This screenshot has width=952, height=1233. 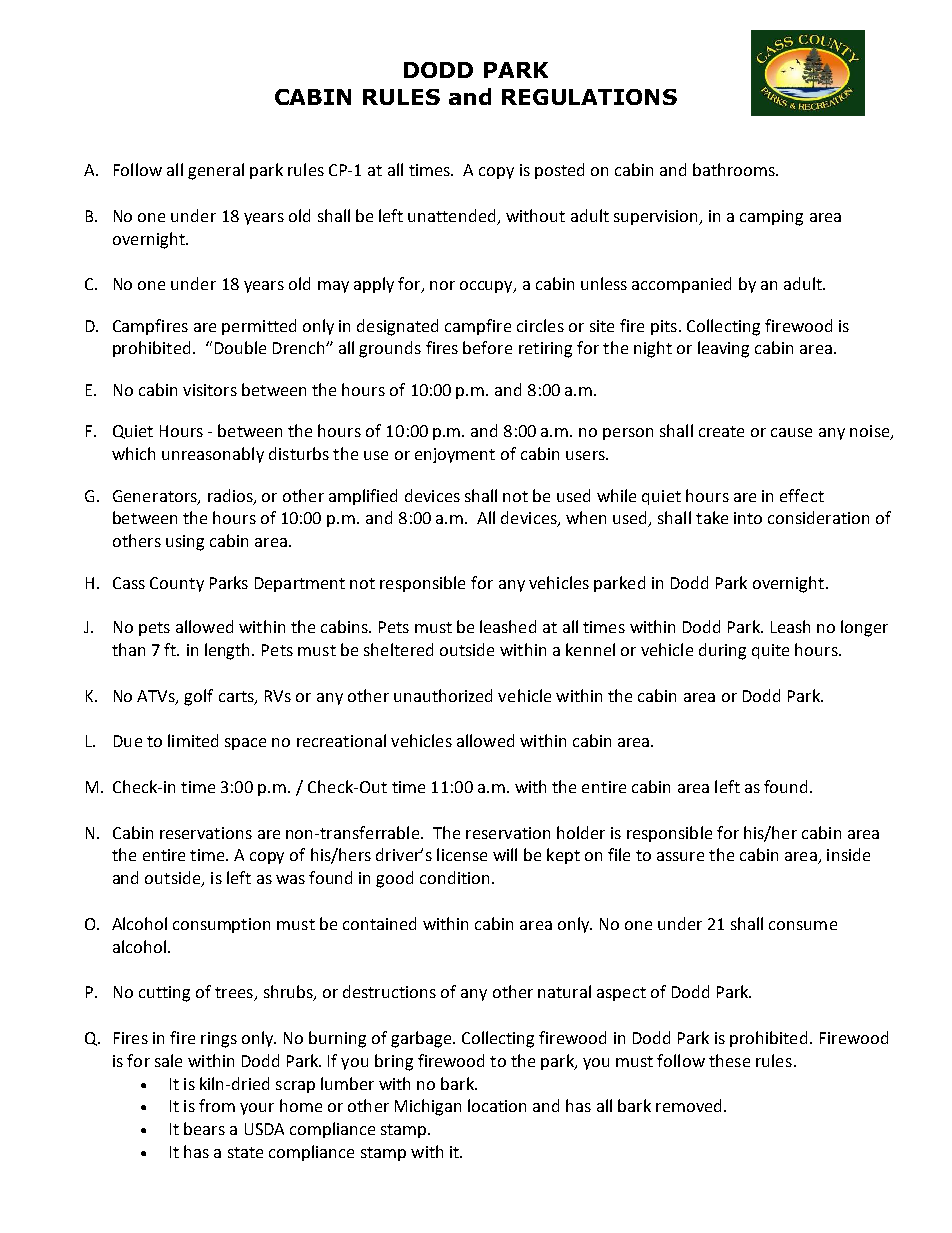 What do you see at coordinates (216, 171) in the screenshot?
I see `general` at bounding box center [216, 171].
